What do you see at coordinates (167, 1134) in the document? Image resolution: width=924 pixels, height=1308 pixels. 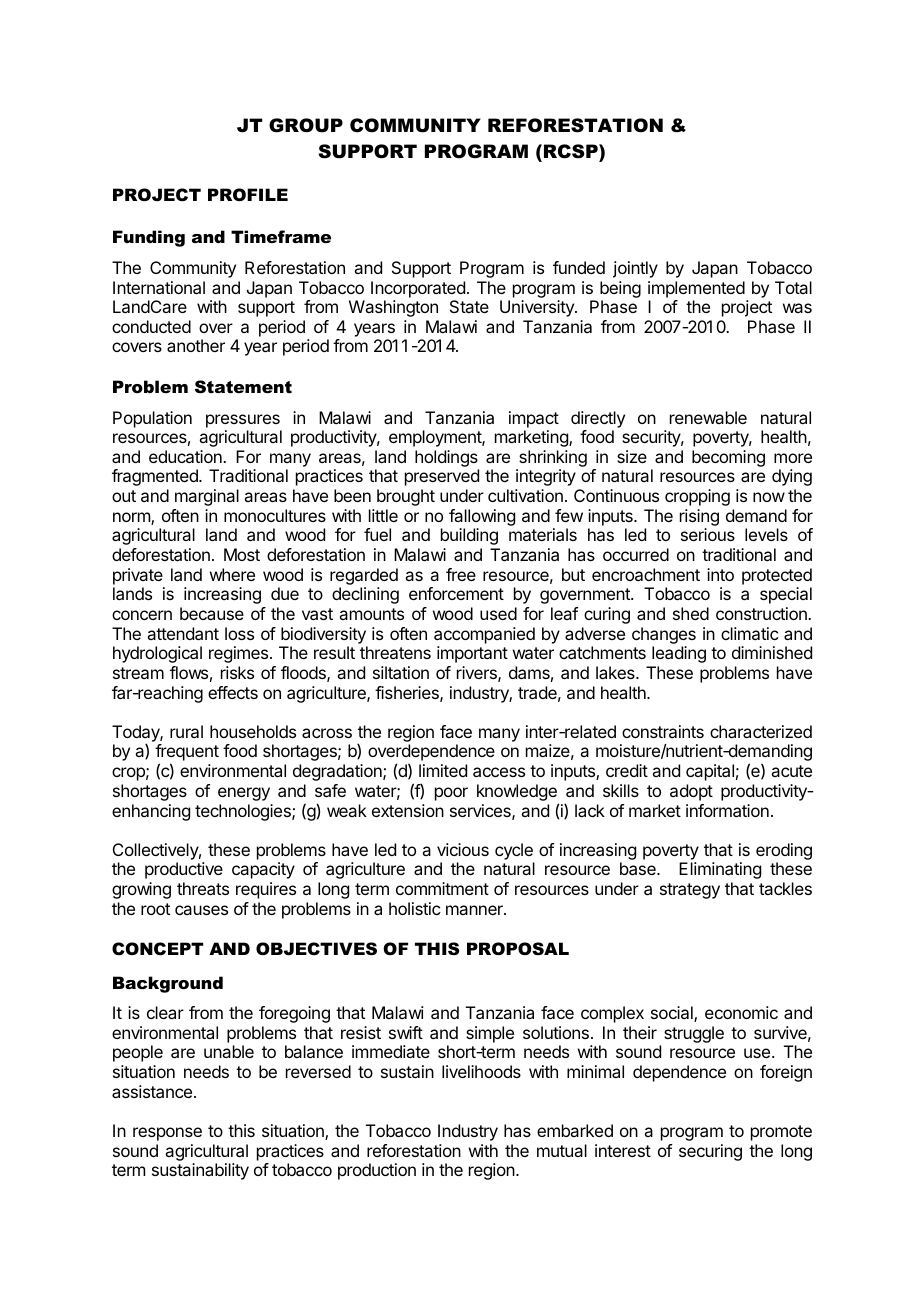 I see `response` at bounding box center [167, 1134].
